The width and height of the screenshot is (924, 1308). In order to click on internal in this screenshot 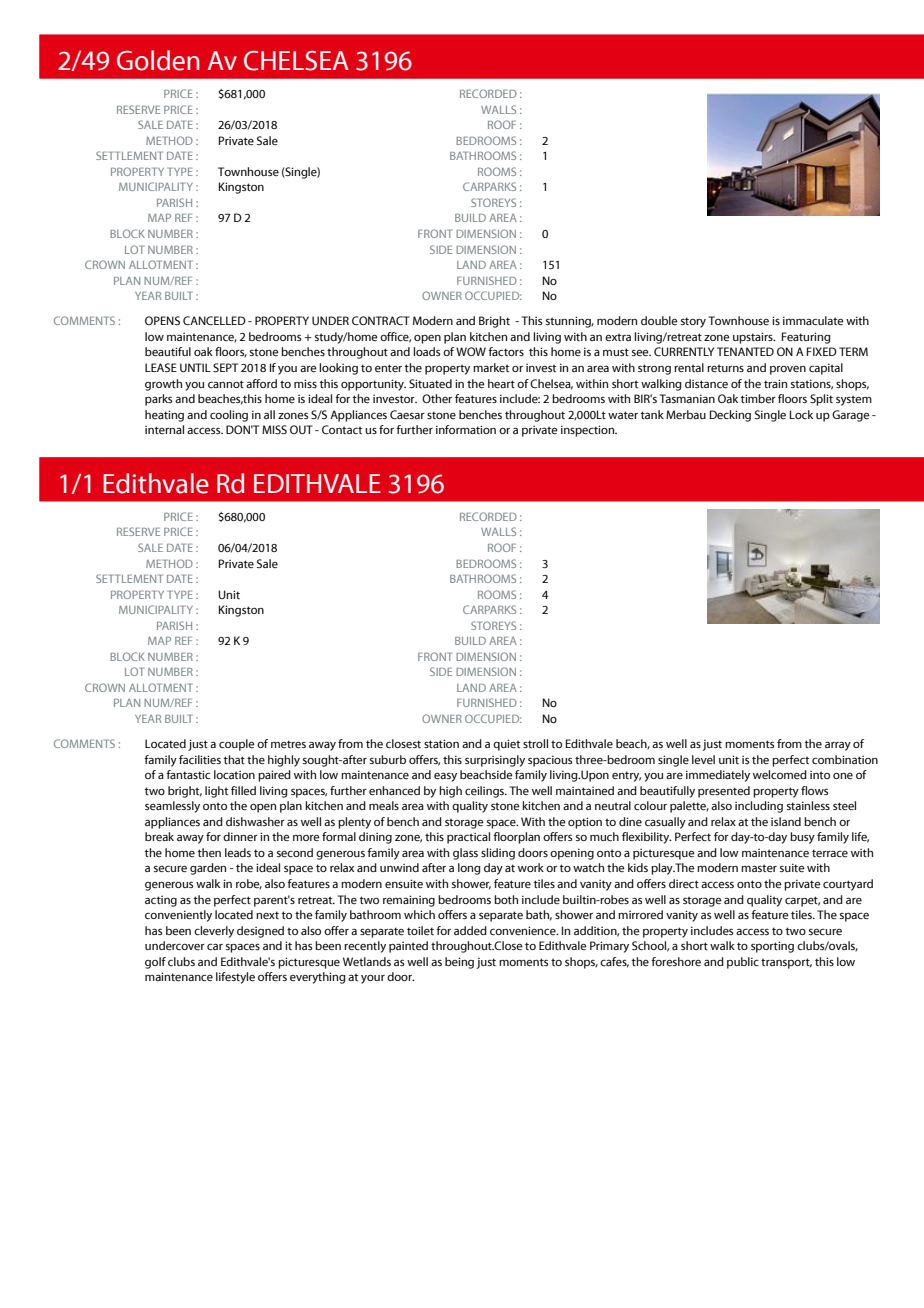, I will do `click(164, 429)`.
